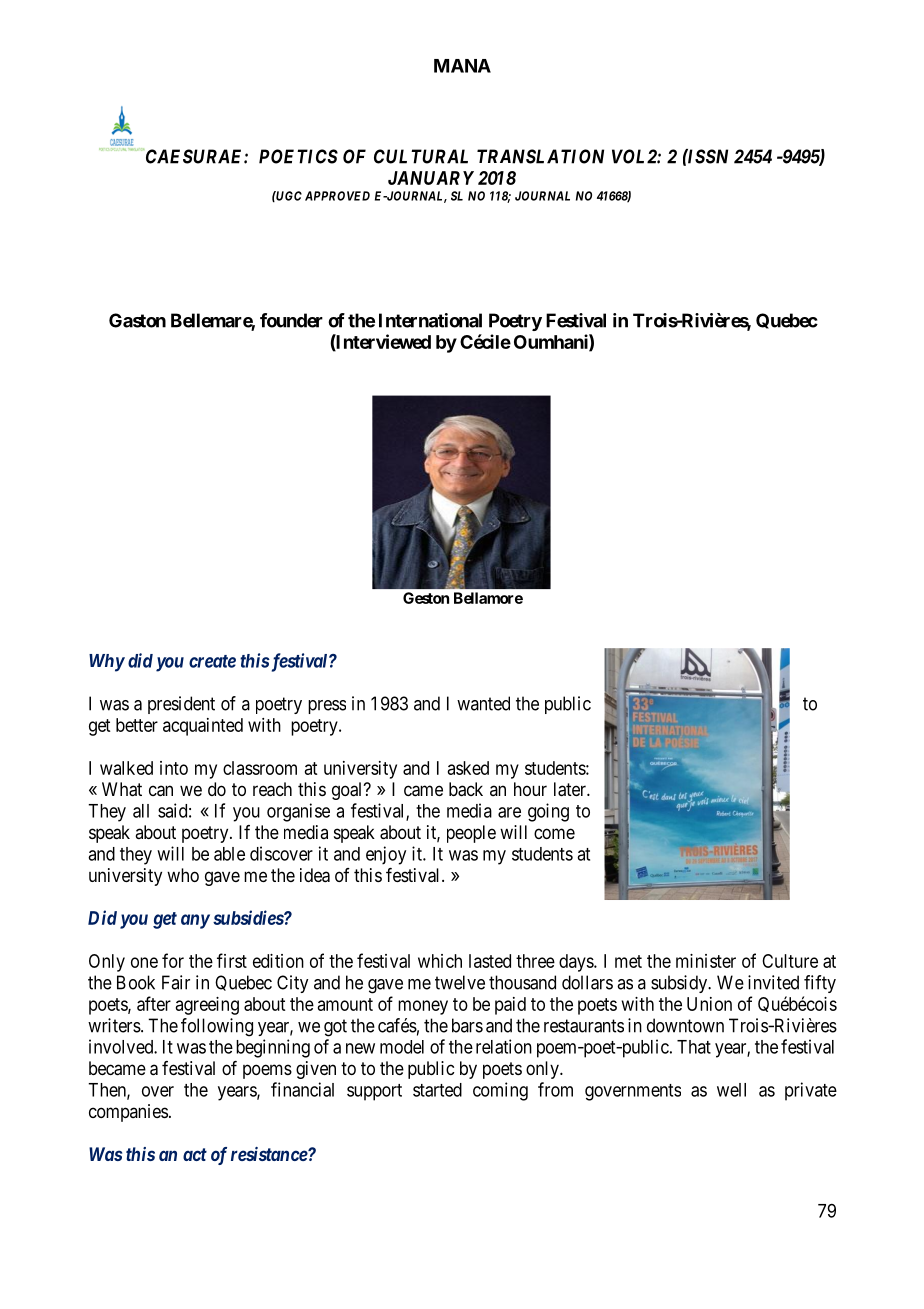  What do you see at coordinates (440, 961) in the image?
I see `which` at bounding box center [440, 961].
